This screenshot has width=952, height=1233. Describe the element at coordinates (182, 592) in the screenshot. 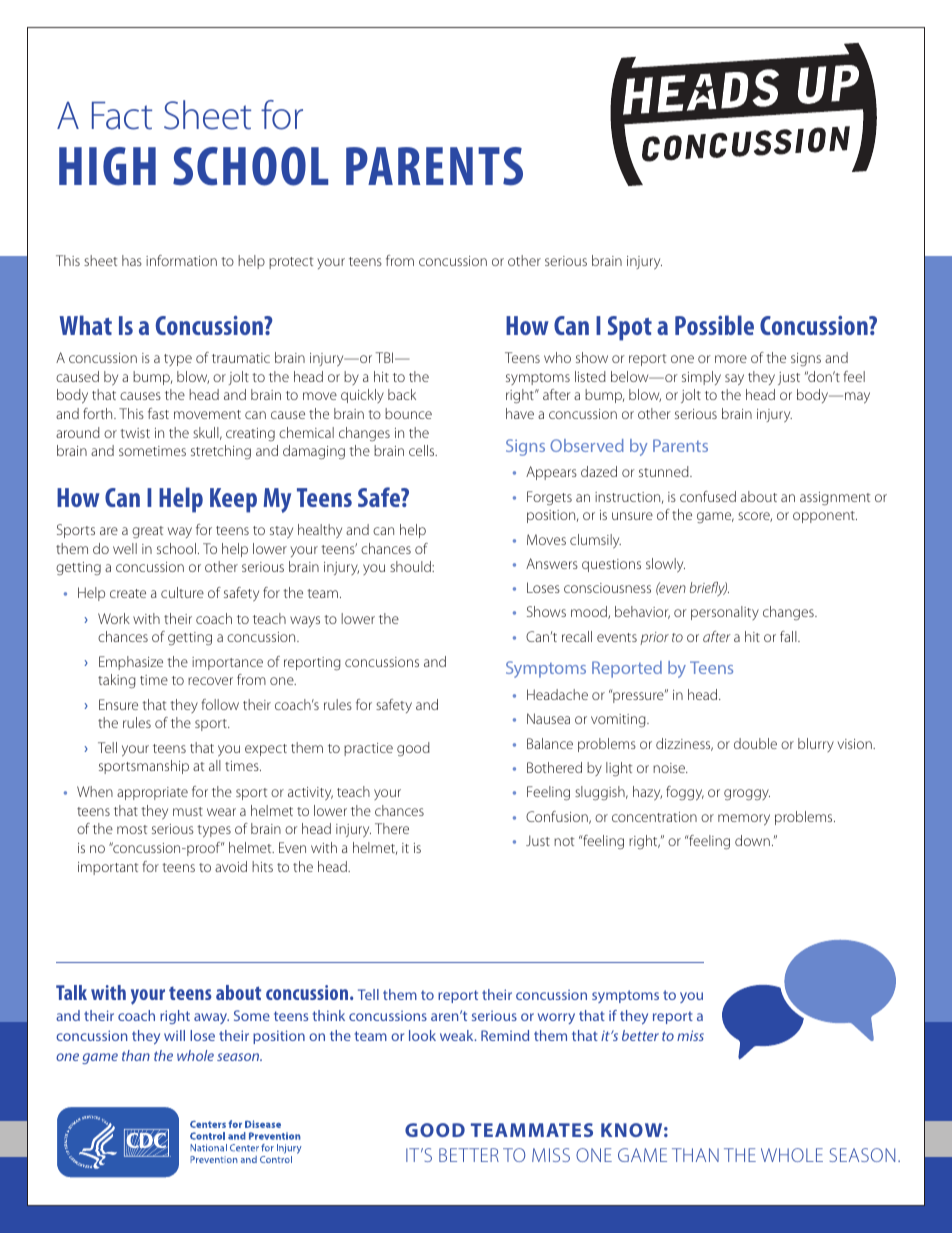

I see `culture` at that location.
